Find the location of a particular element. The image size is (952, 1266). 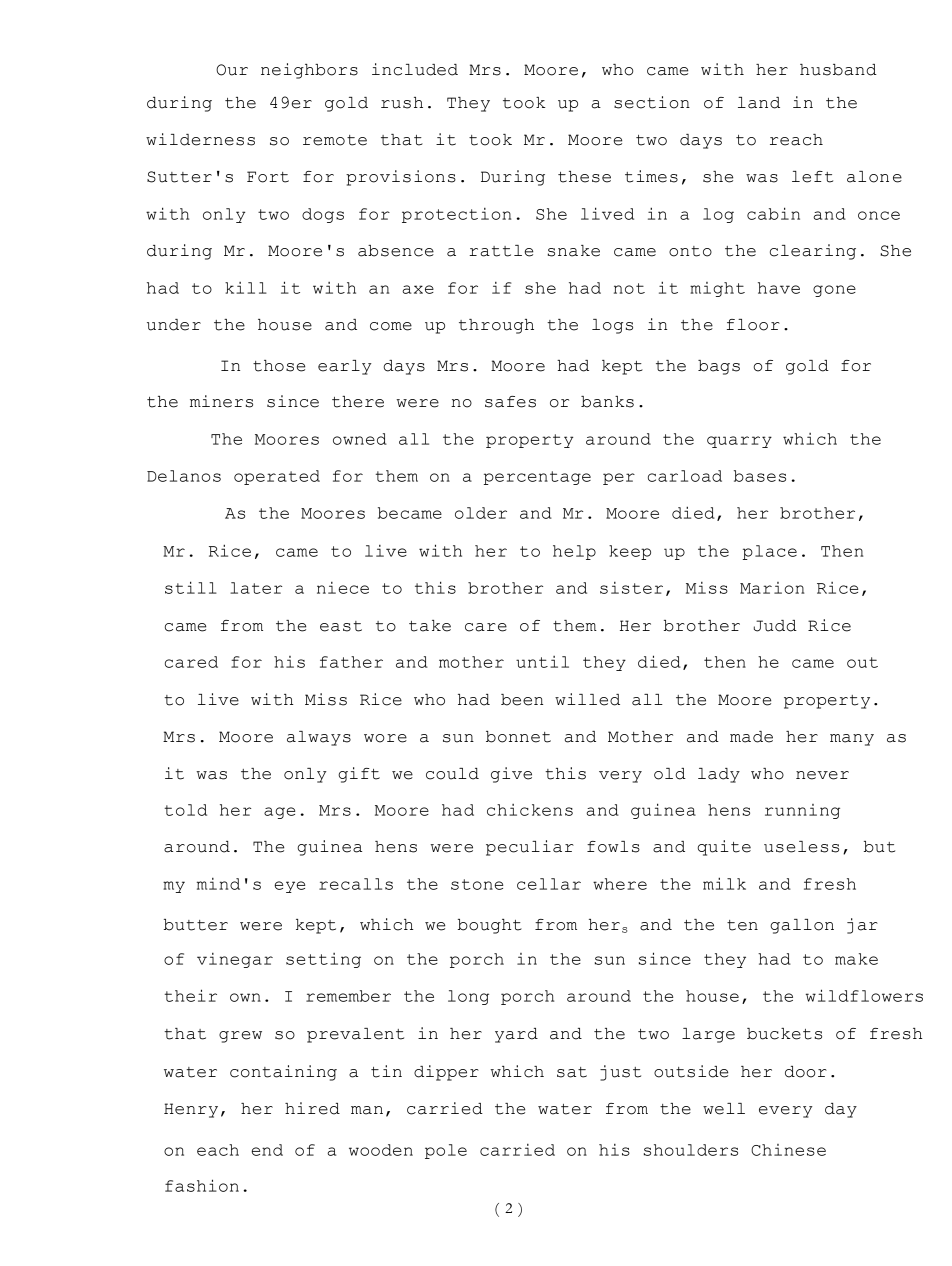

until is located at coordinates (542, 662).
